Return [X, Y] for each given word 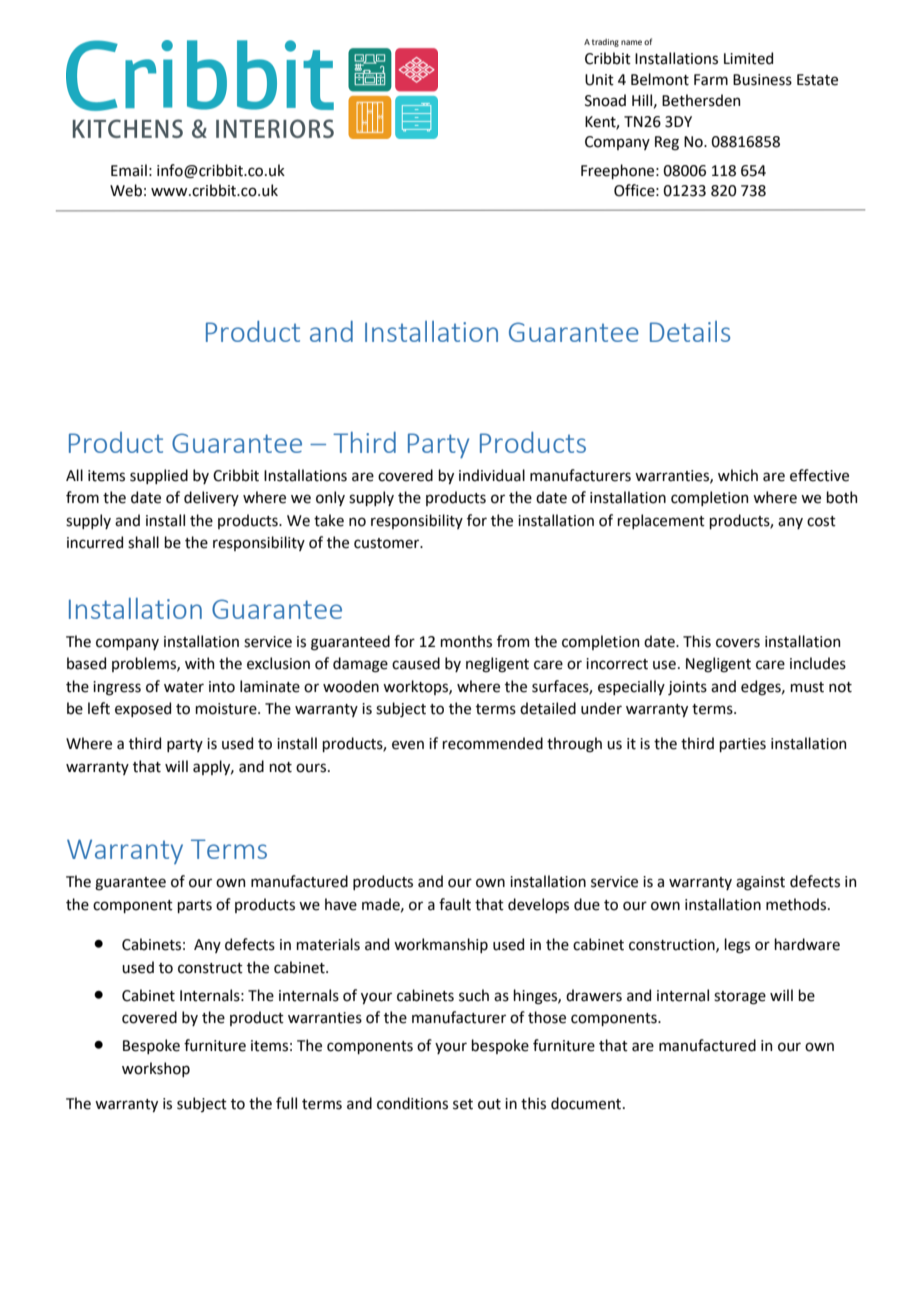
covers [738, 643]
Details [690, 331]
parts [194, 906]
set [463, 1104]
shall [143, 542]
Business [762, 80]
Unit [599, 80]
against [760, 883]
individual [492, 475]
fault [455, 904]
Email [129, 170]
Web [126, 190]
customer [388, 543]
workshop [156, 1069]
